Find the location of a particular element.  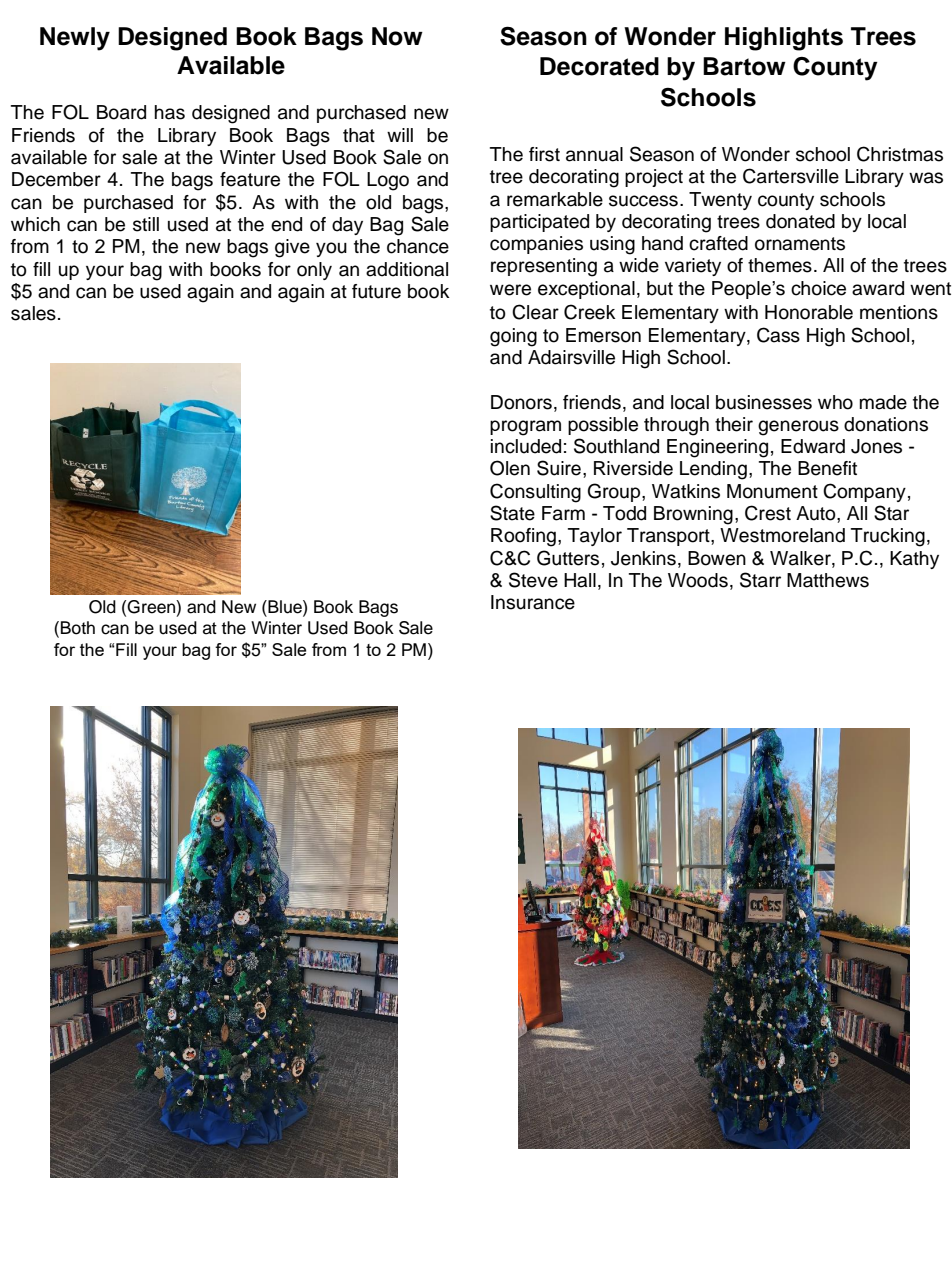

Cass is located at coordinates (778, 335).
